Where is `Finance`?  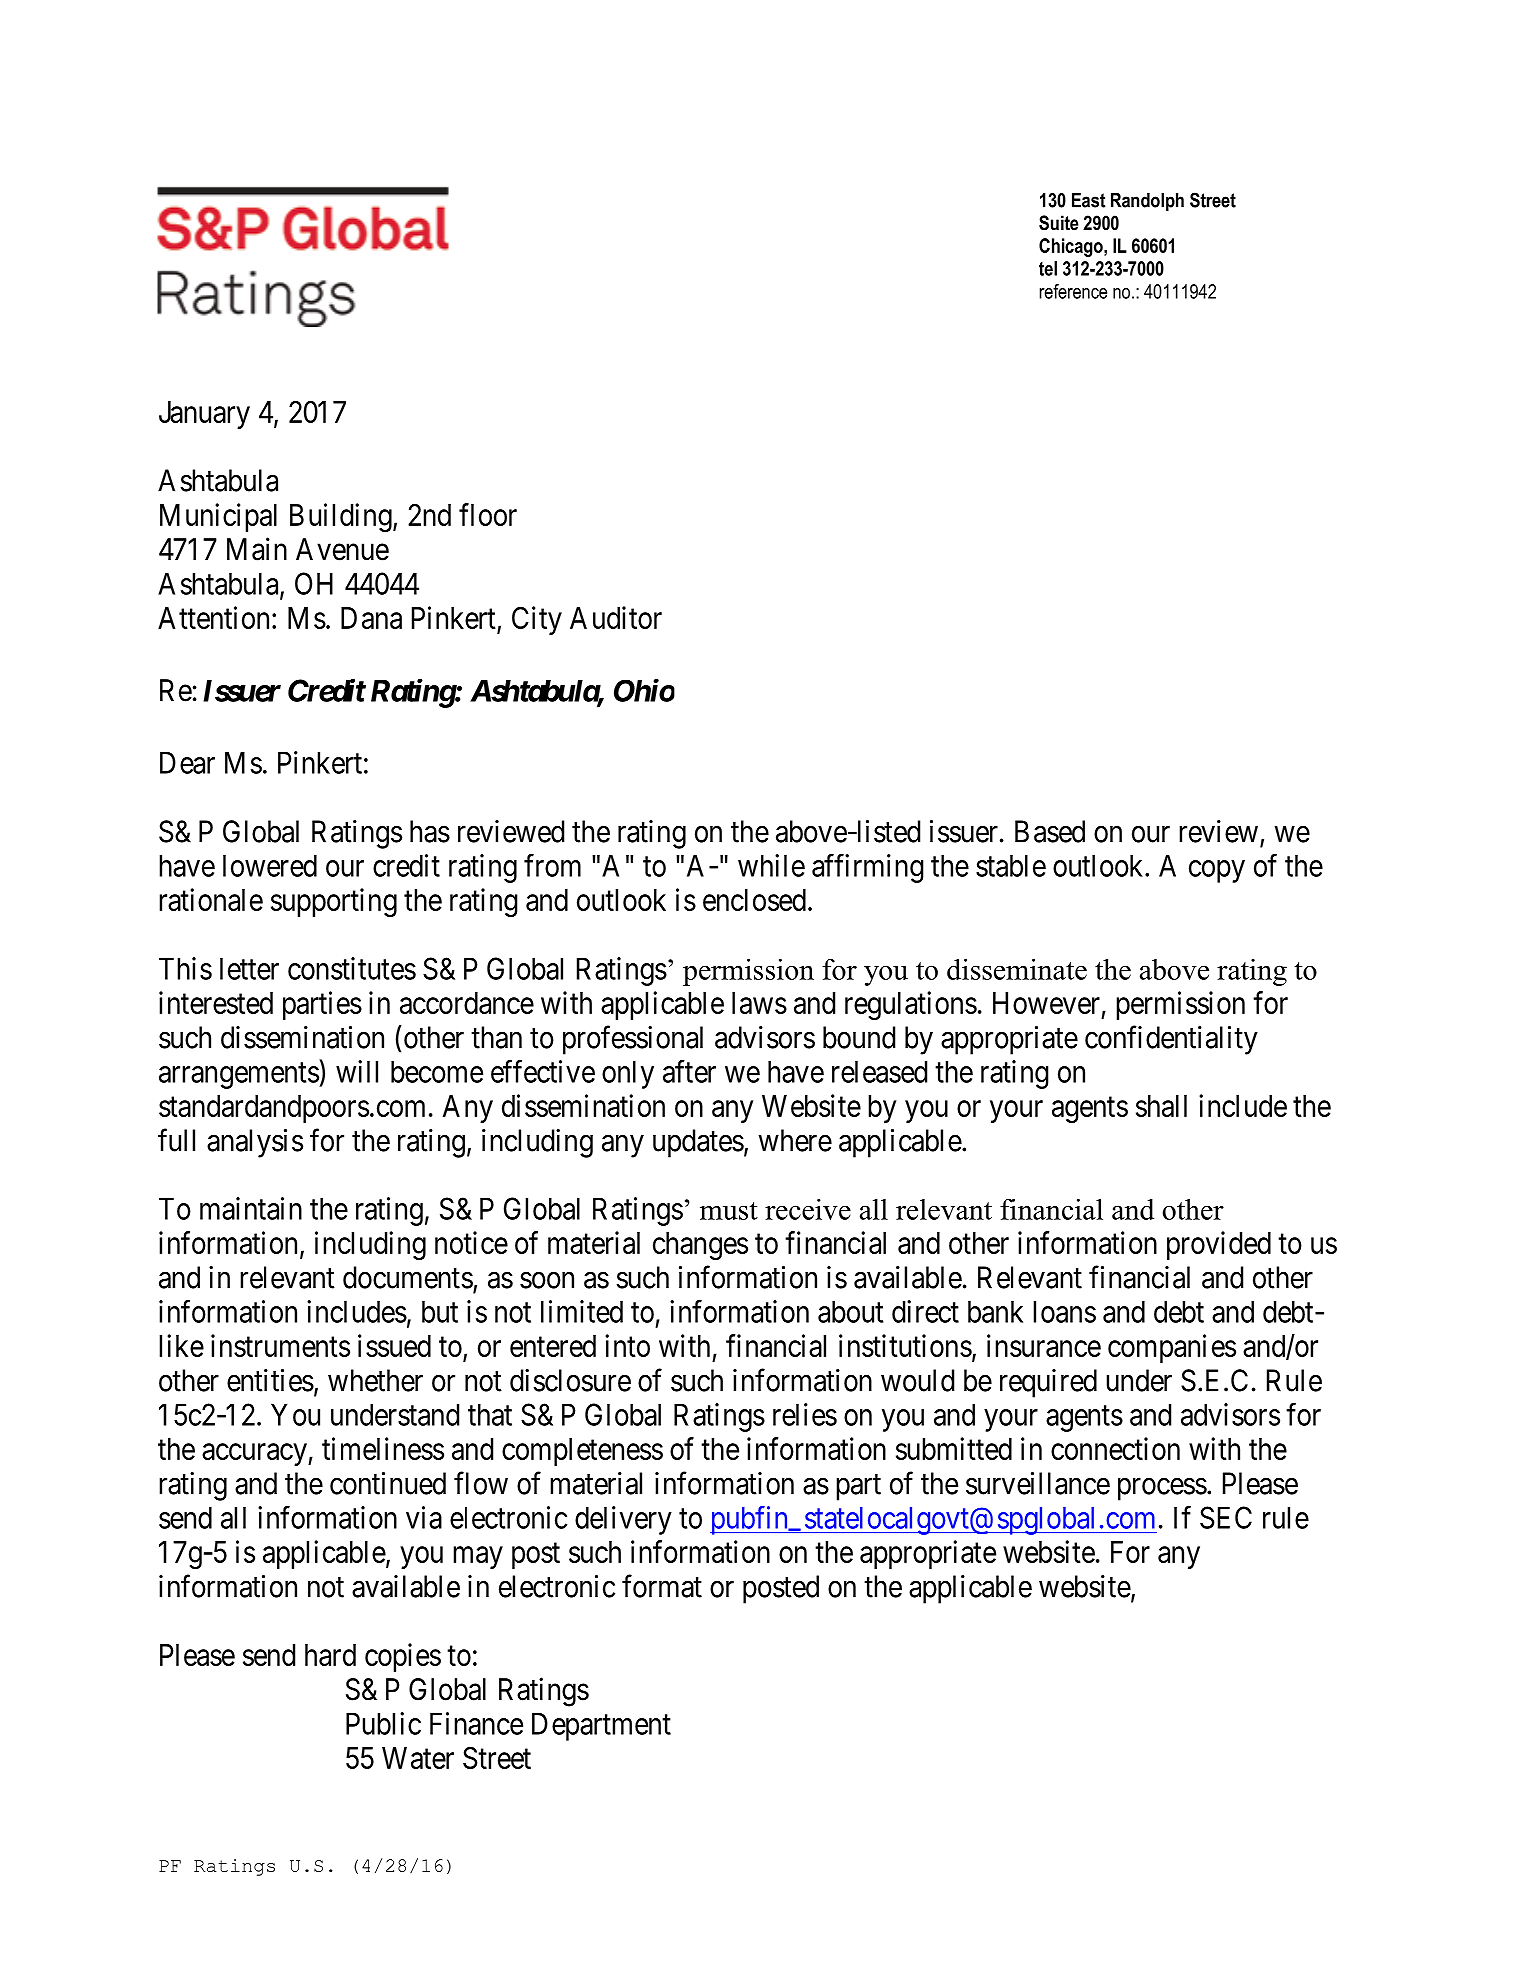 Finance is located at coordinates (476, 1723).
